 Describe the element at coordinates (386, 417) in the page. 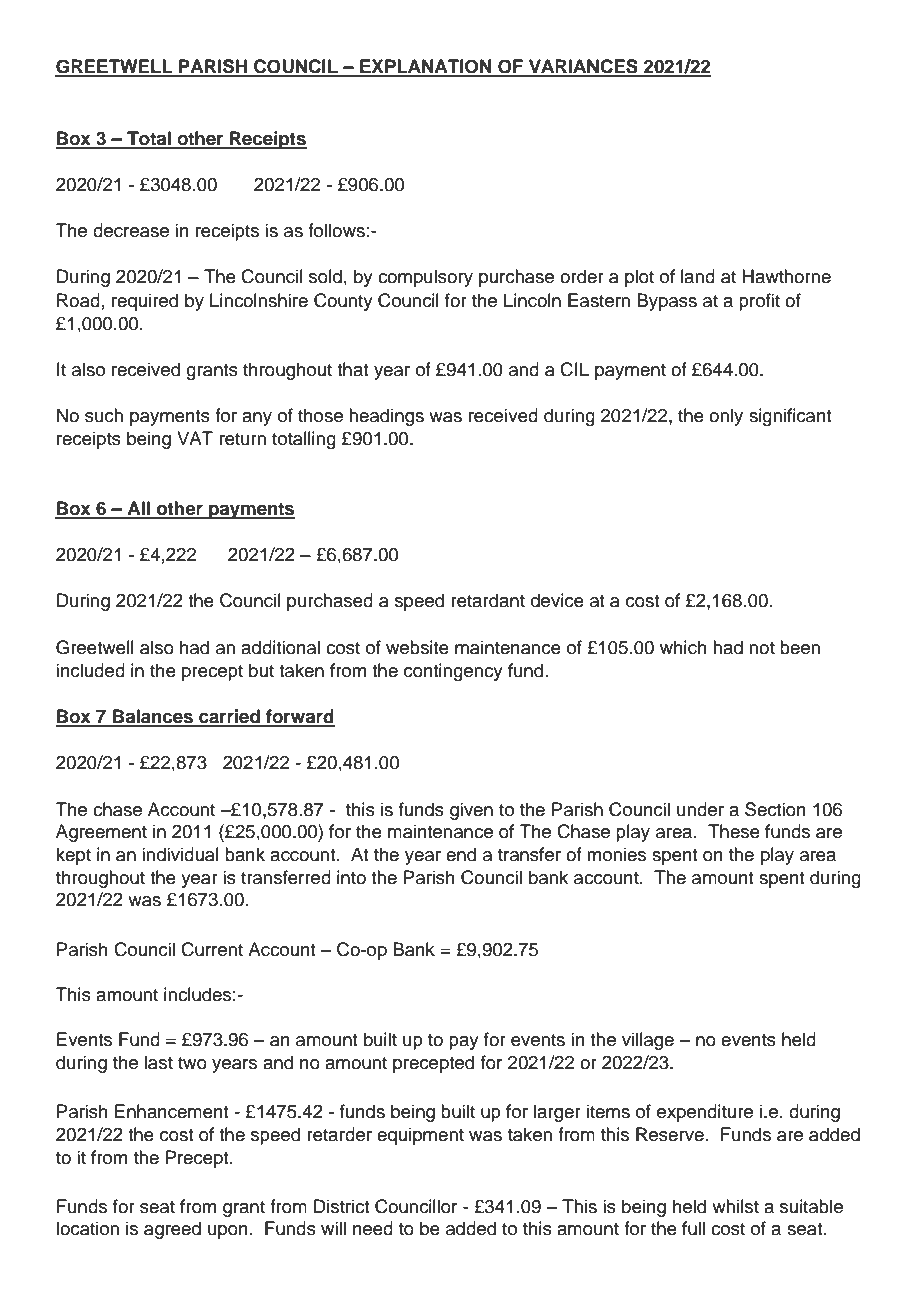

I see `headings` at that location.
